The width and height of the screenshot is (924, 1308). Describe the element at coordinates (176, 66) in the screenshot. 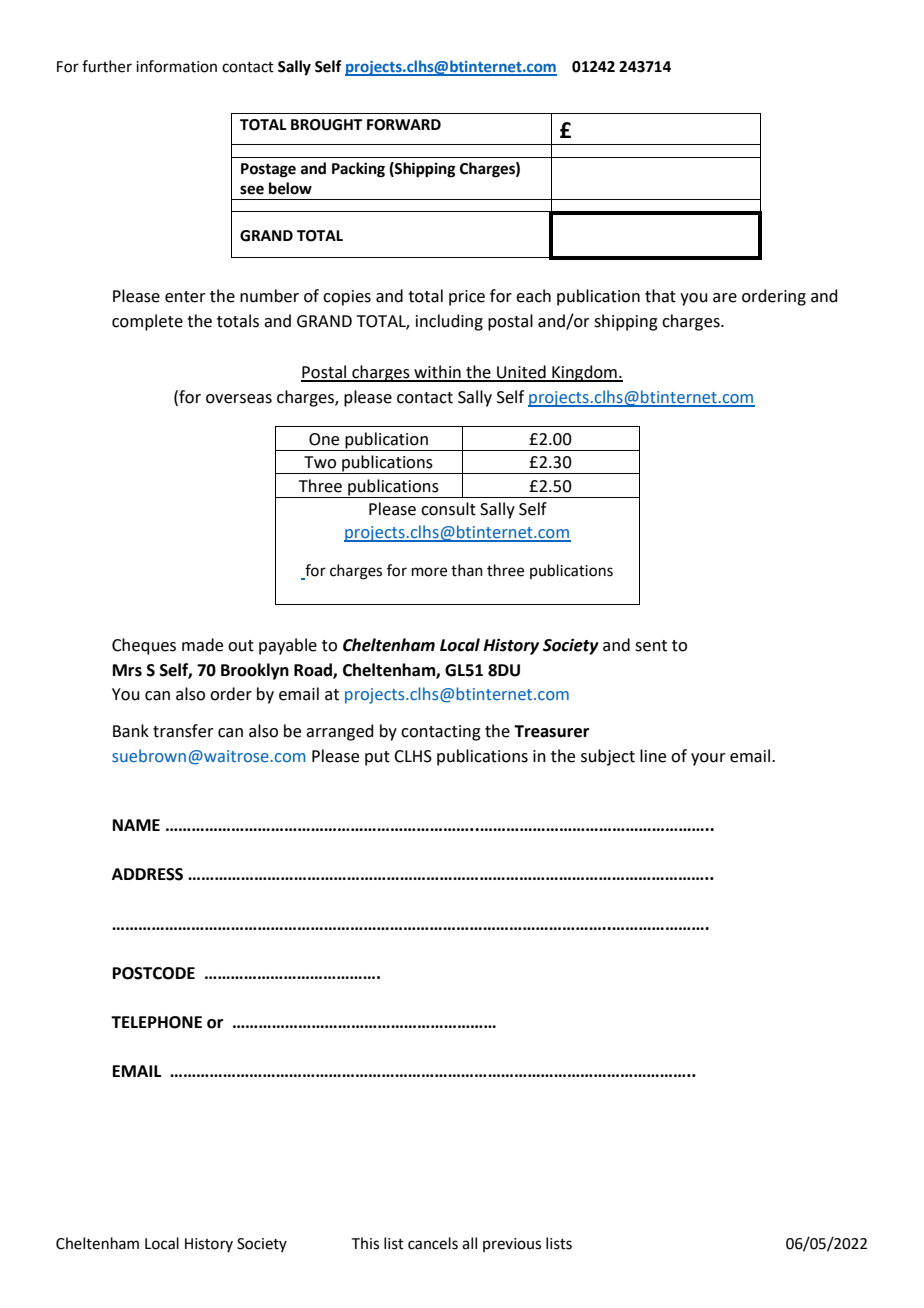

I see `information` at that location.
